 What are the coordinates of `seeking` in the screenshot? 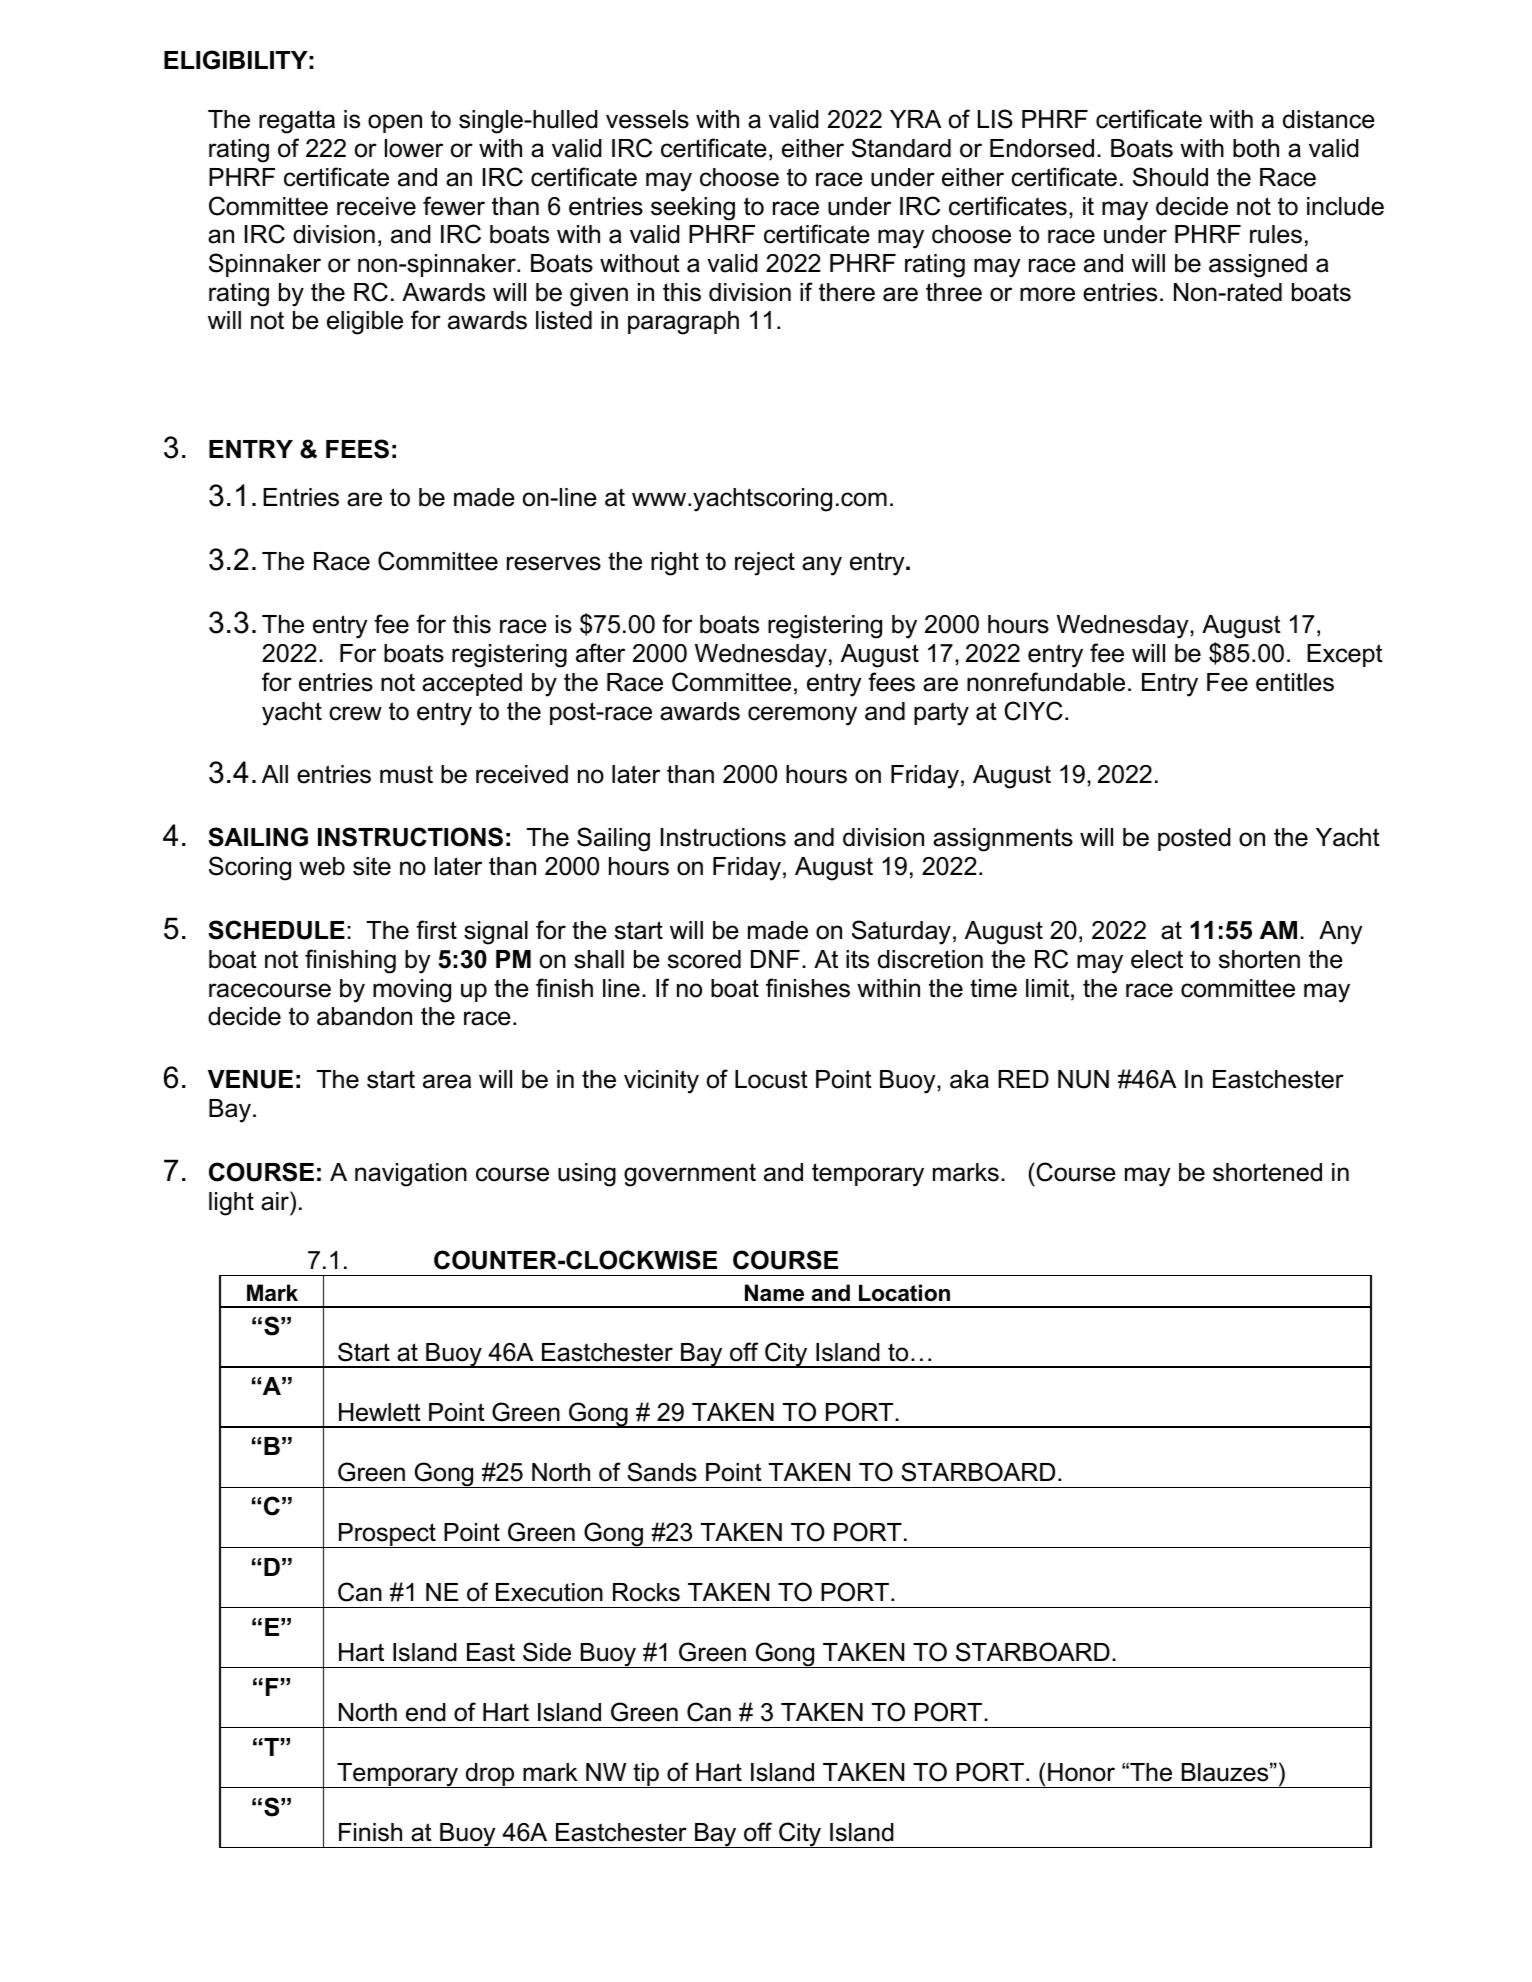 It's located at (693, 209).
